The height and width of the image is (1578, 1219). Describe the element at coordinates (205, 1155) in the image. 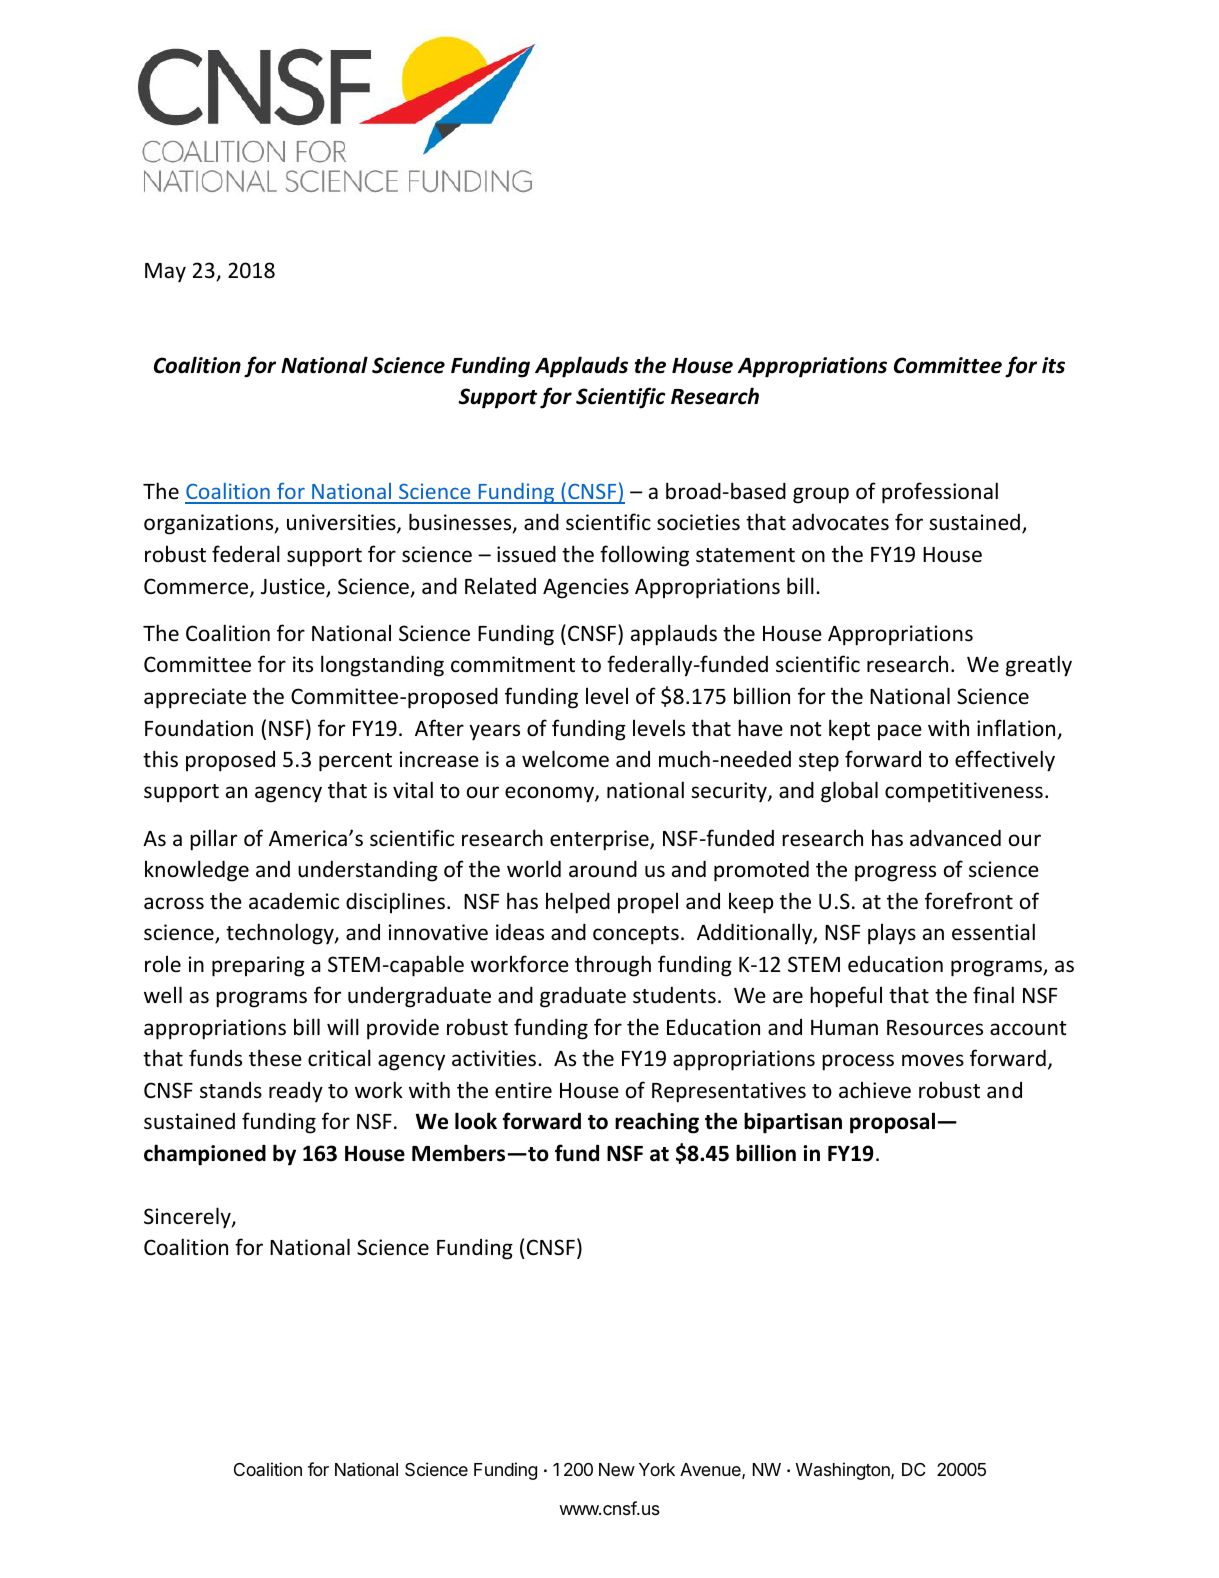

I see `championed` at that location.
